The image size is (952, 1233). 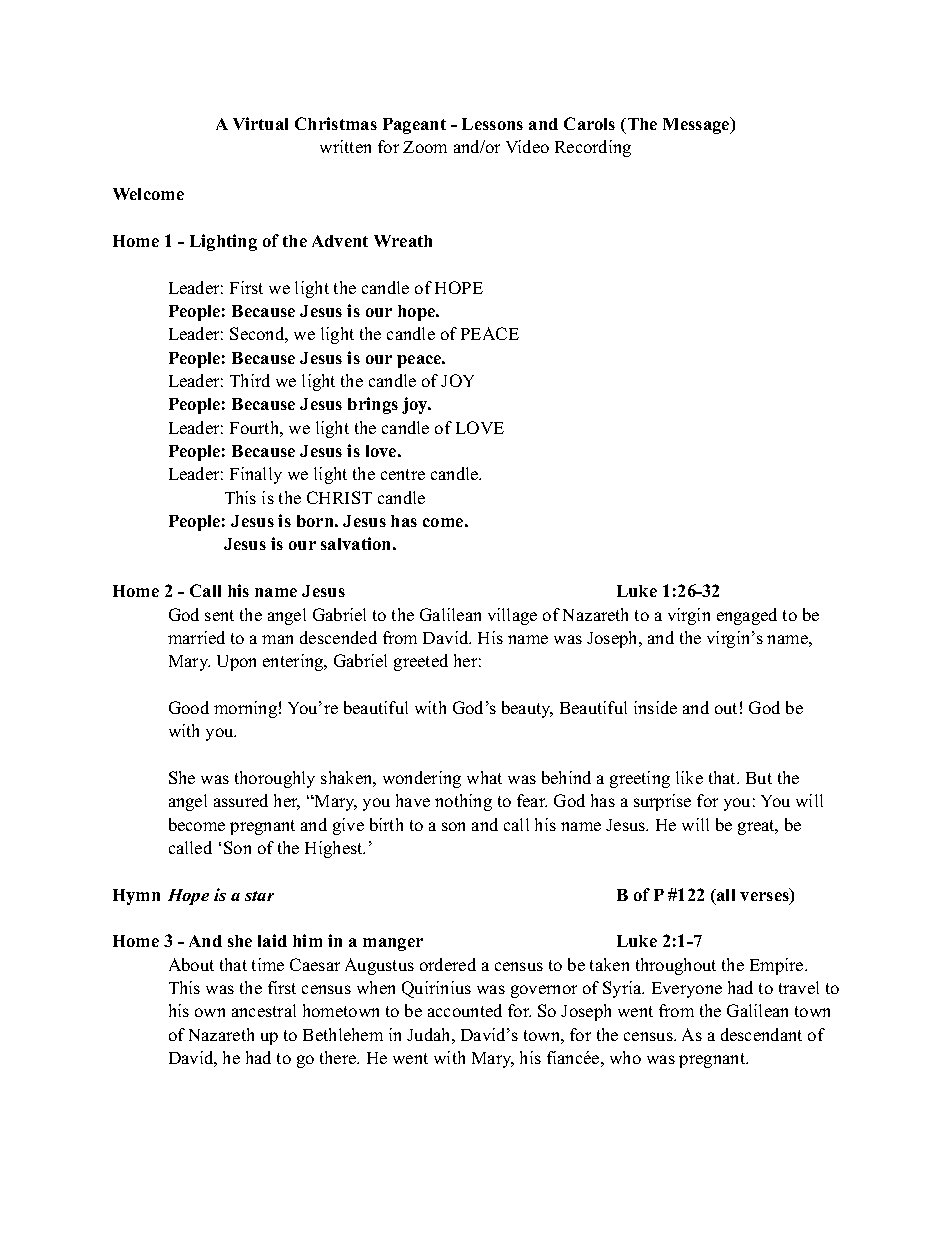 I want to click on engaged, so click(x=747, y=616).
